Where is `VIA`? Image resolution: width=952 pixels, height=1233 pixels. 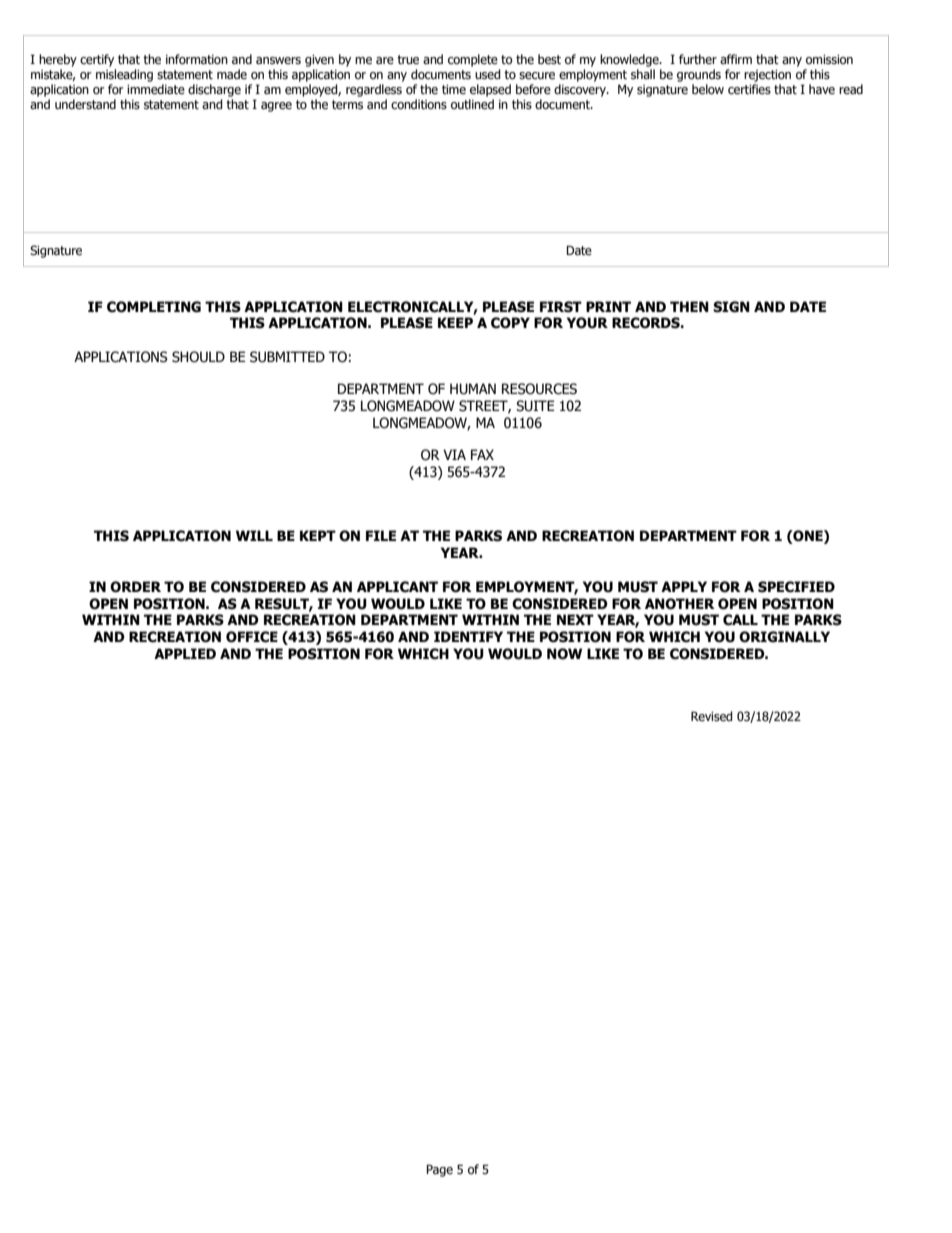 VIA is located at coordinates (454, 454).
